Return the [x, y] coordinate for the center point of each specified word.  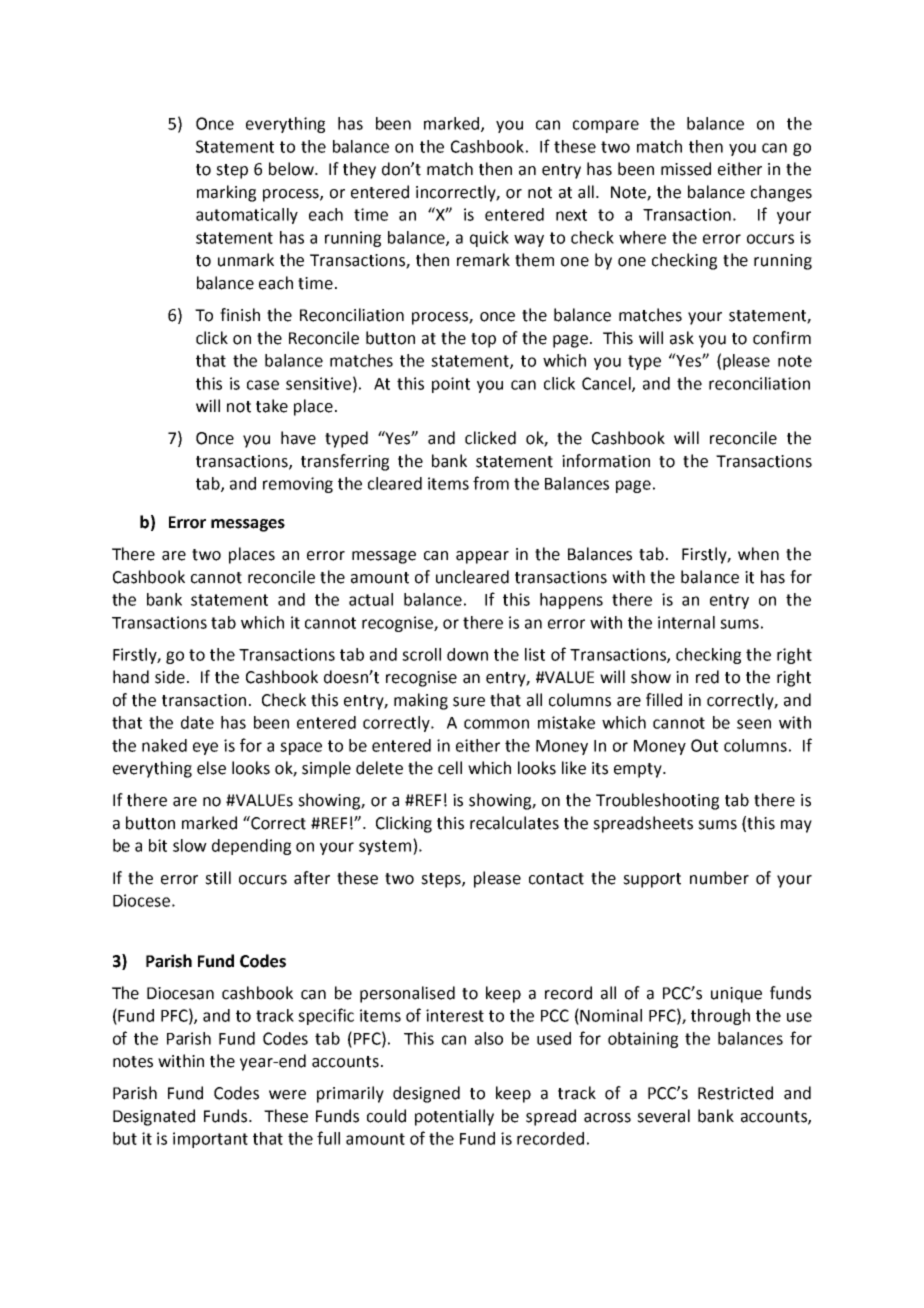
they [359, 170]
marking [226, 193]
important [210, 1140]
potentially [454, 1117]
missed [686, 169]
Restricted [735, 1093]
